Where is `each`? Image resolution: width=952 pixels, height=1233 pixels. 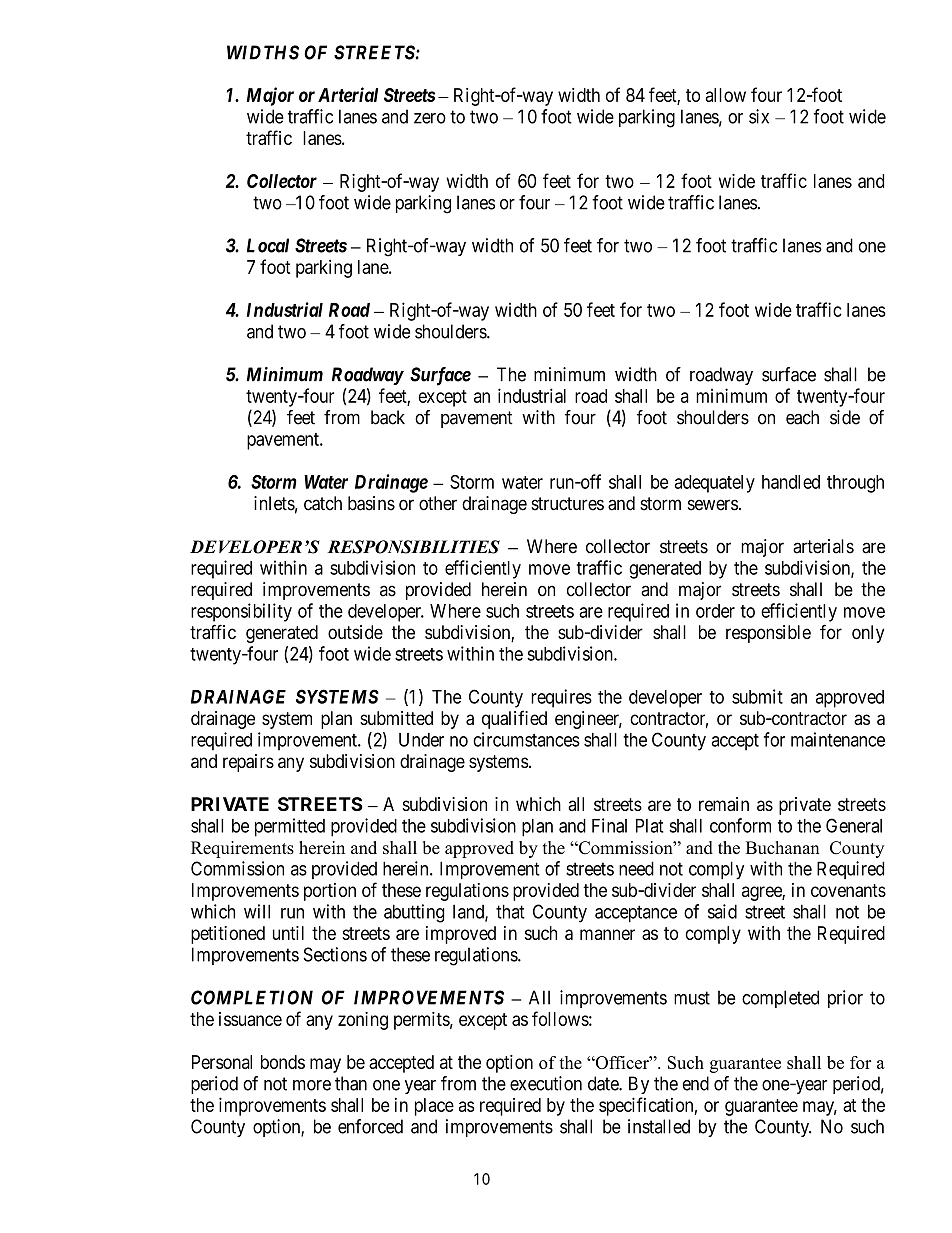
each is located at coordinates (802, 417).
